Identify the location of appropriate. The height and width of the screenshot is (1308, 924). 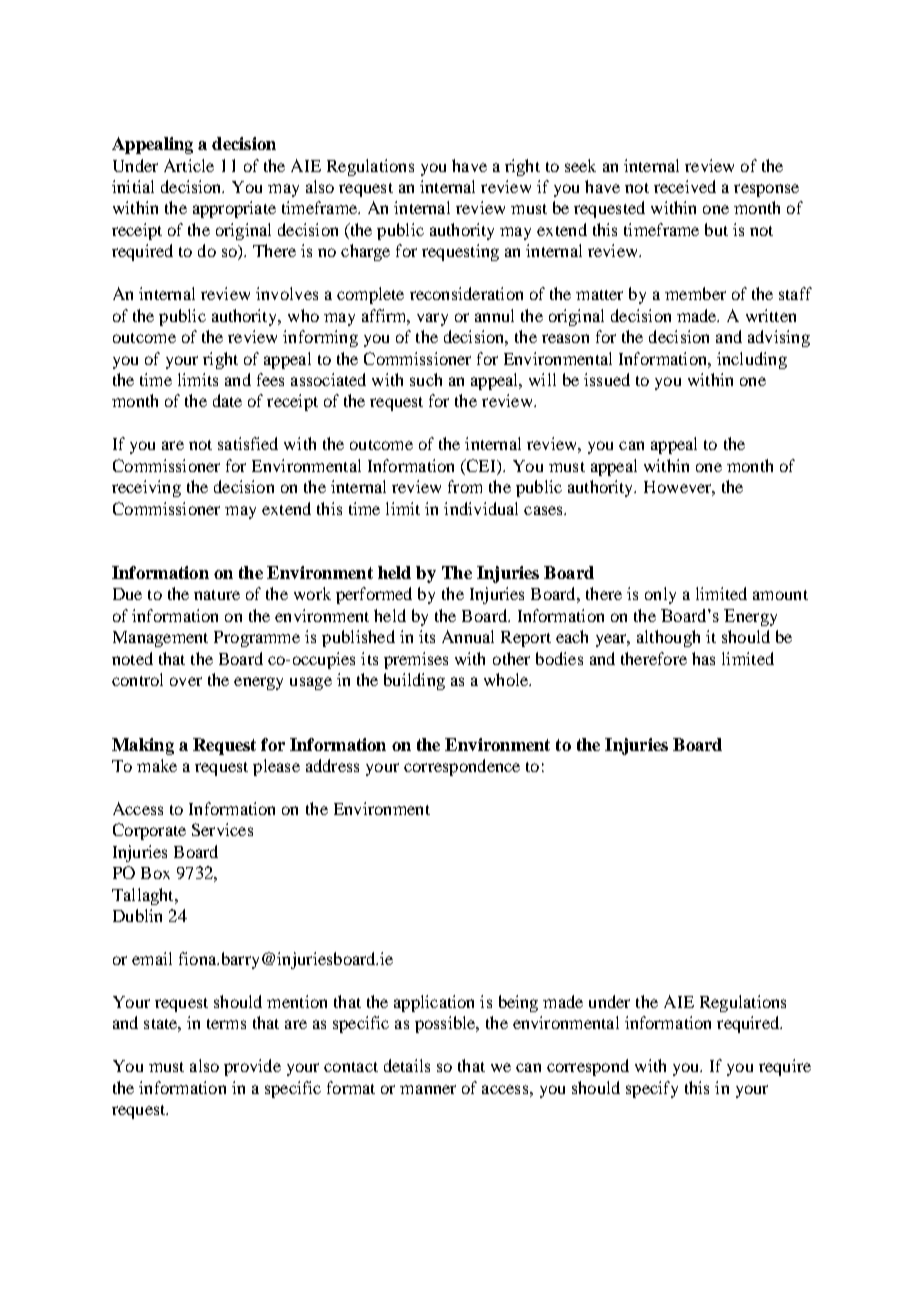
(234, 209).
